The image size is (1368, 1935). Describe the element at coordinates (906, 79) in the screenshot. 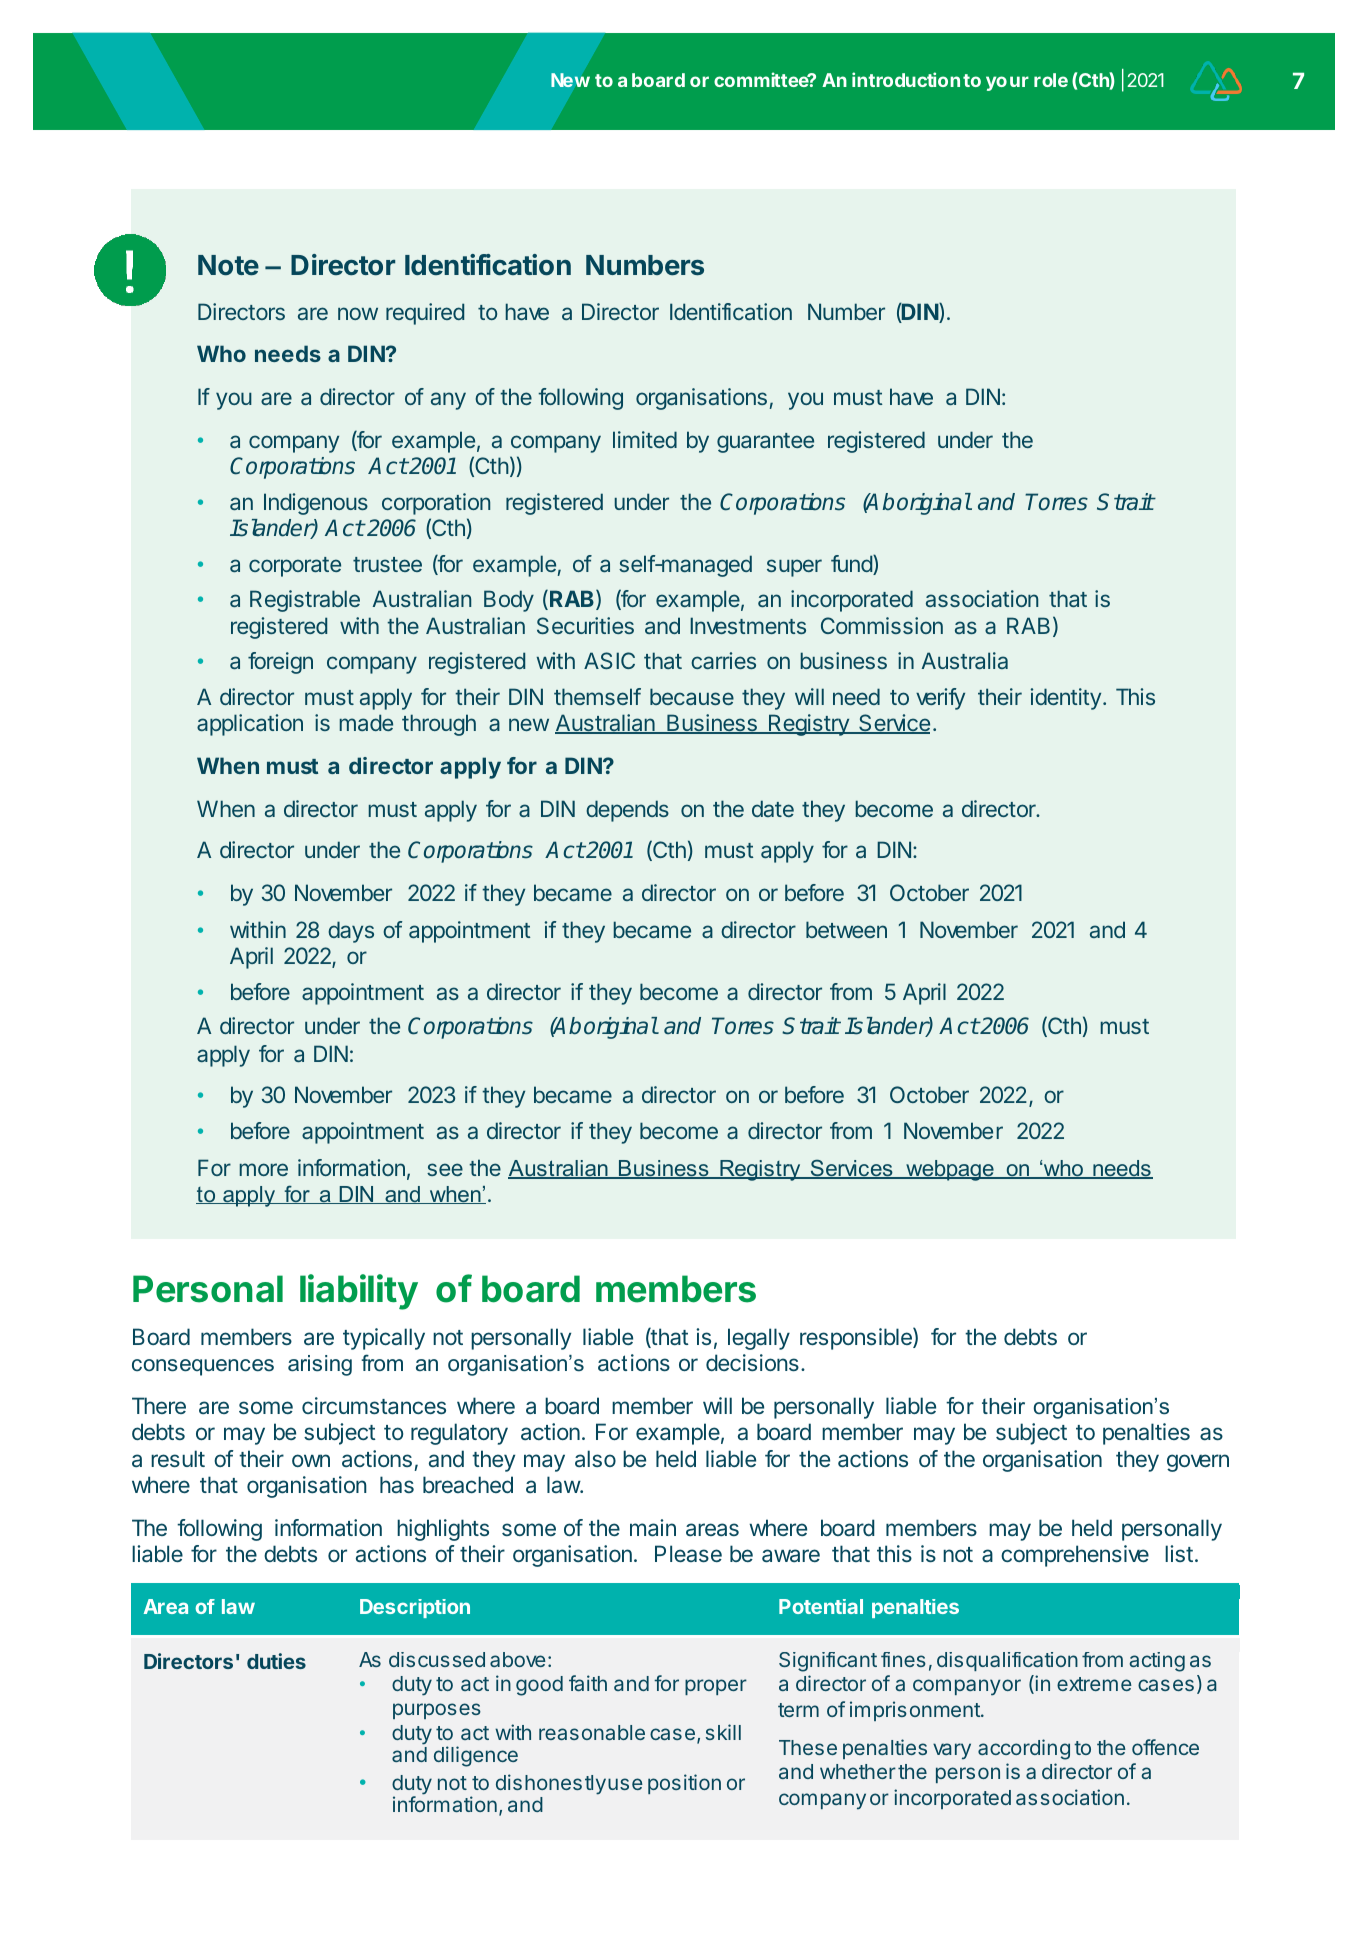

I see `introduction` at that location.
